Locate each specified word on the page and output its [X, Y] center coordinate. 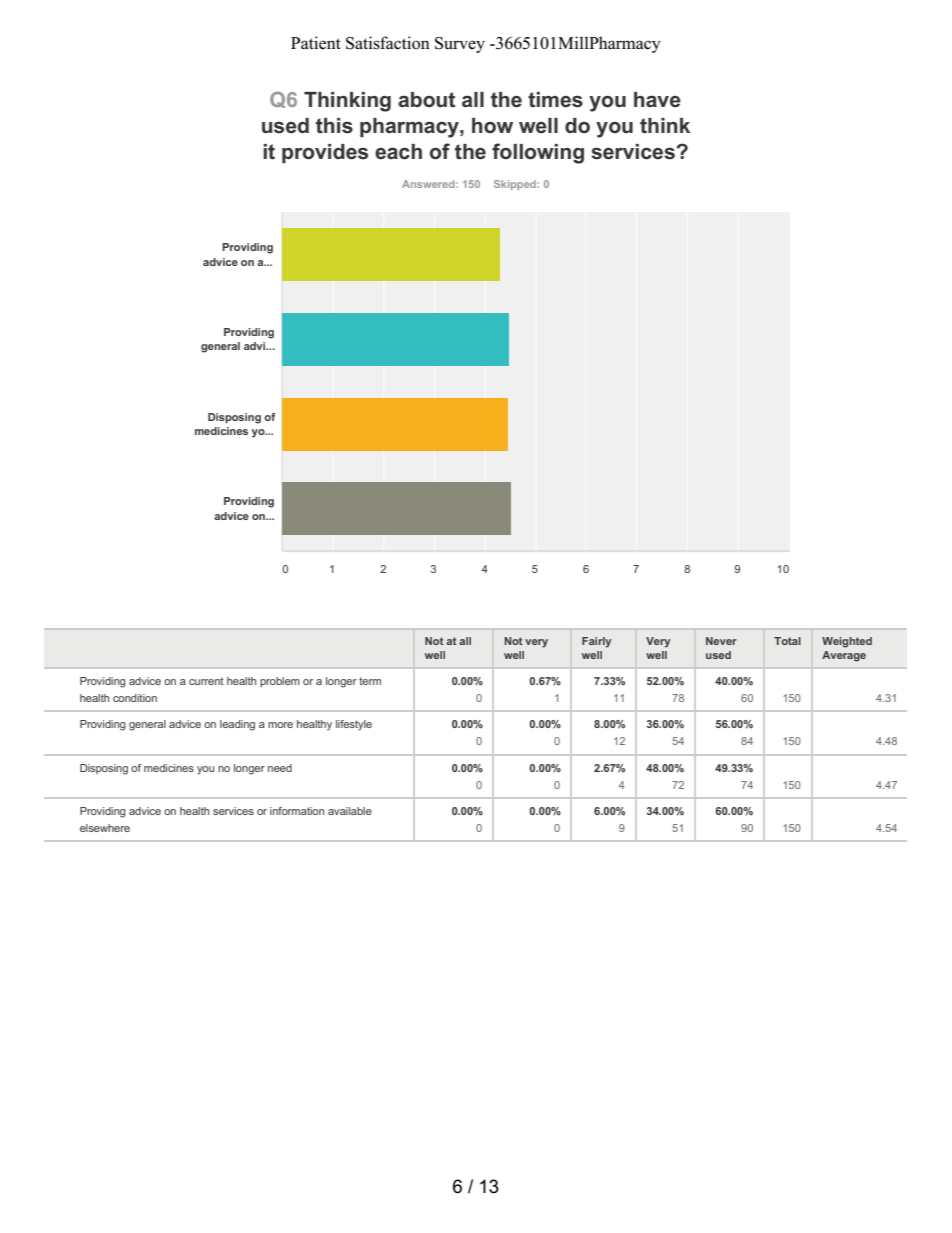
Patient [316, 43]
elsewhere [105, 828]
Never [721, 641]
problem [280, 682]
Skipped [516, 185]
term [370, 681]
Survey [460, 45]
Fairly [596, 642]
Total [787, 641]
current [206, 681]
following [538, 153]
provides [325, 153]
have [657, 100]
